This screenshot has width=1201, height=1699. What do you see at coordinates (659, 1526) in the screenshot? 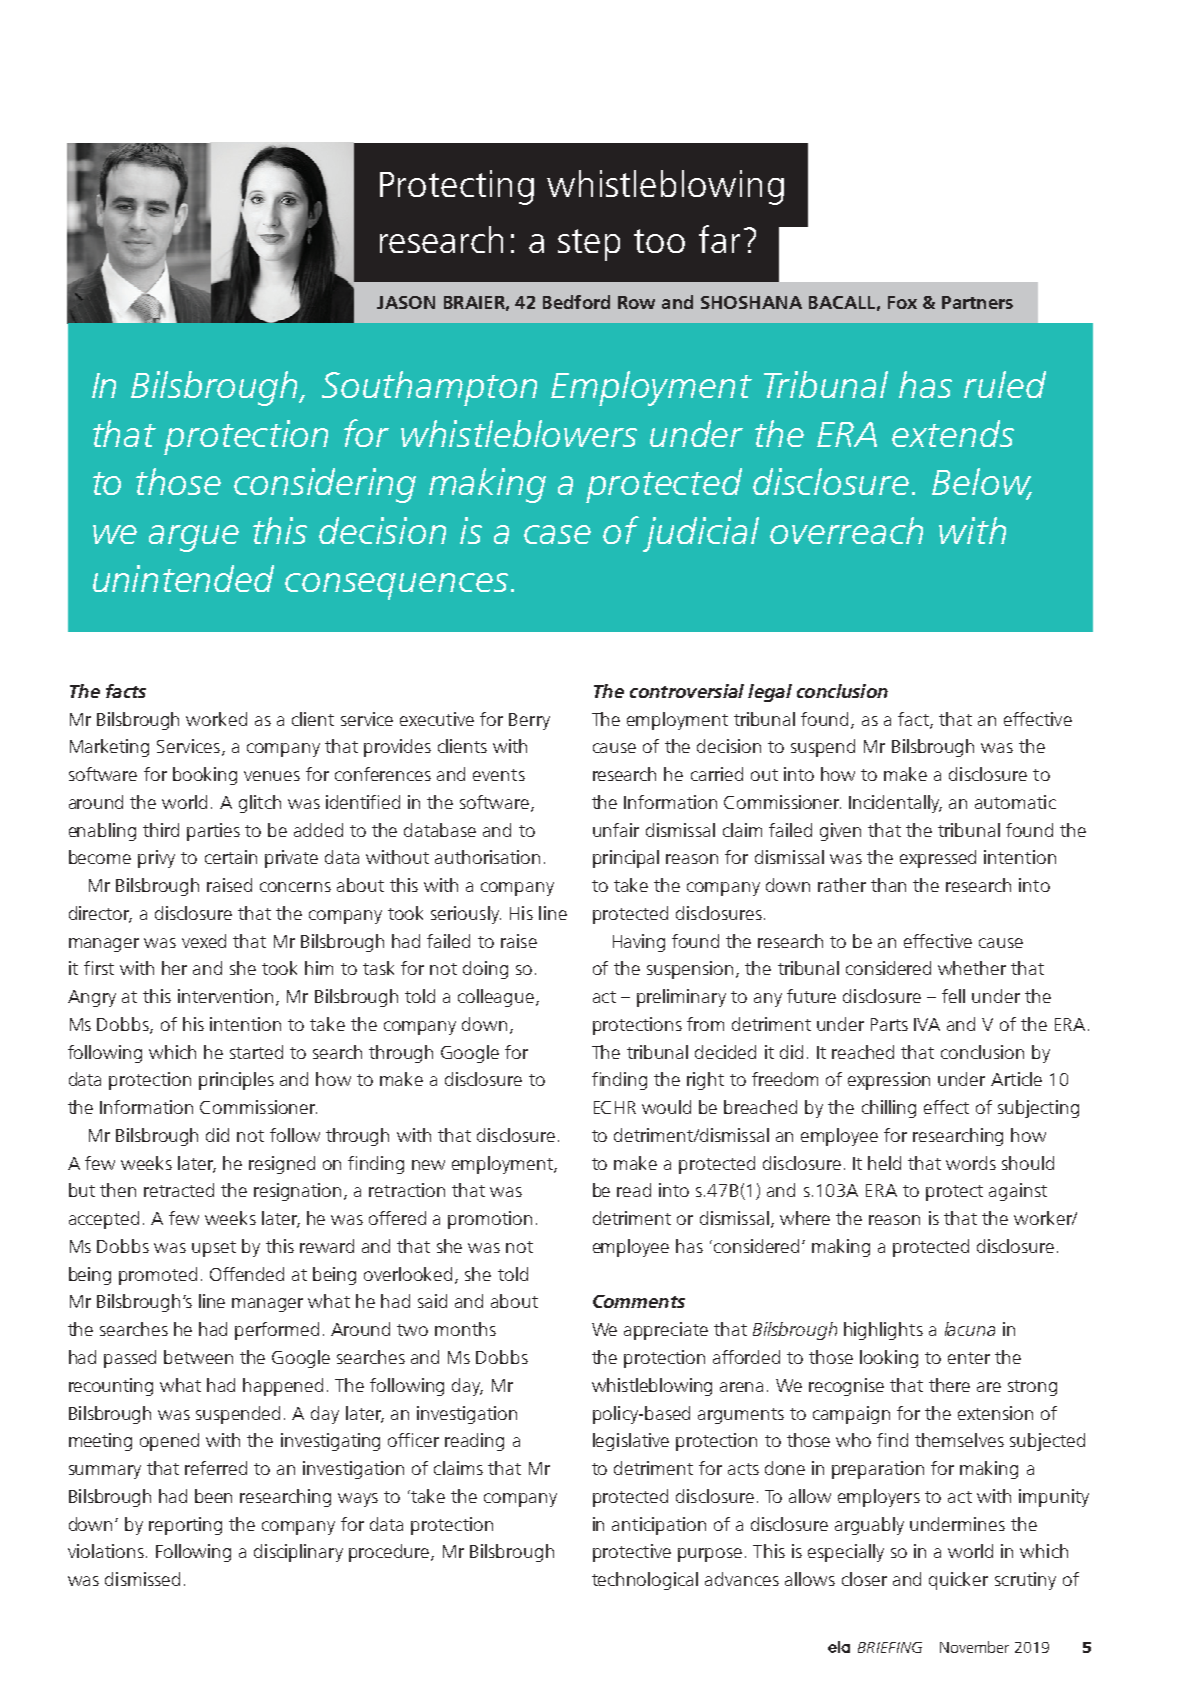
I see `anticipation` at bounding box center [659, 1526].
